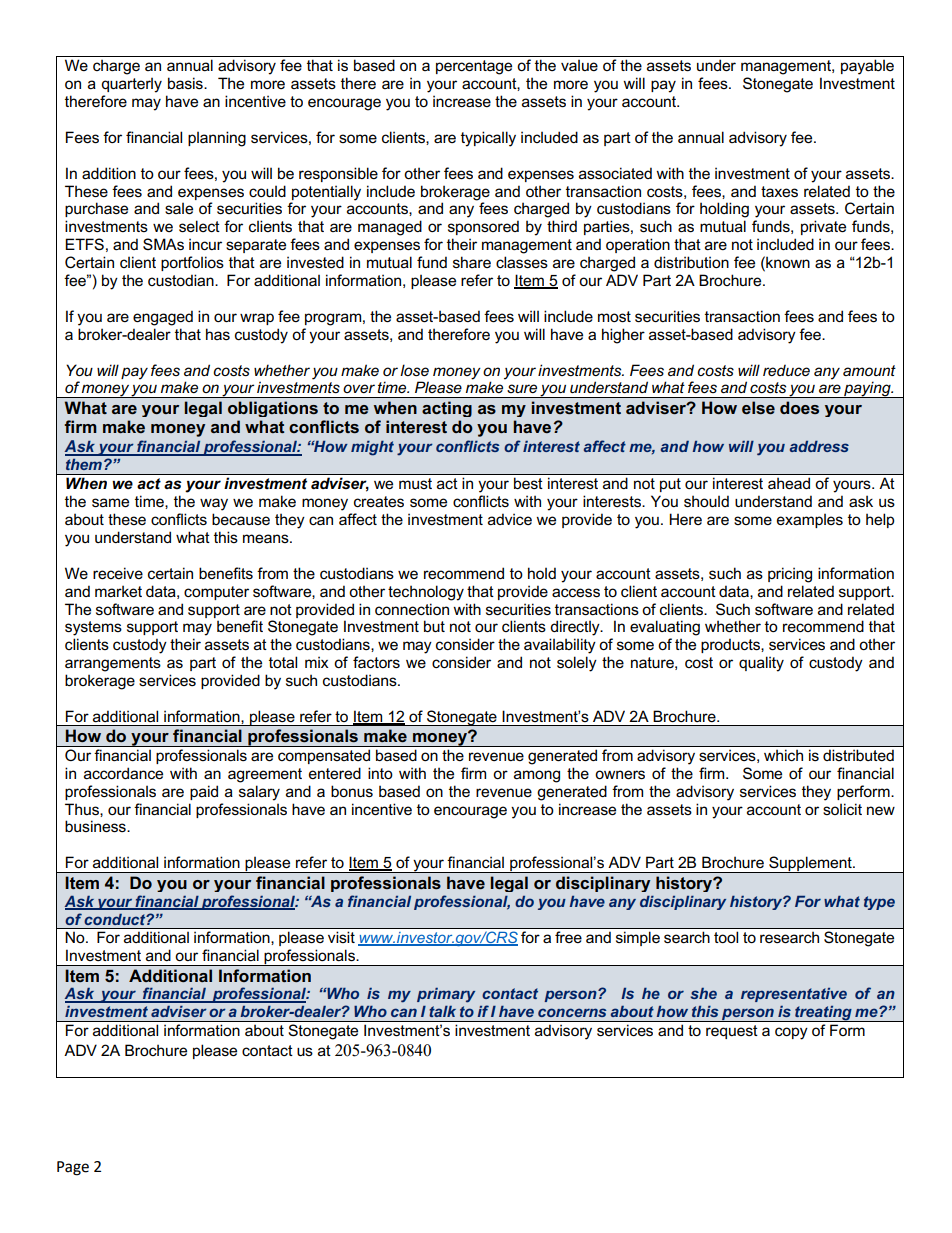  I want to click on taxes, so click(779, 192).
